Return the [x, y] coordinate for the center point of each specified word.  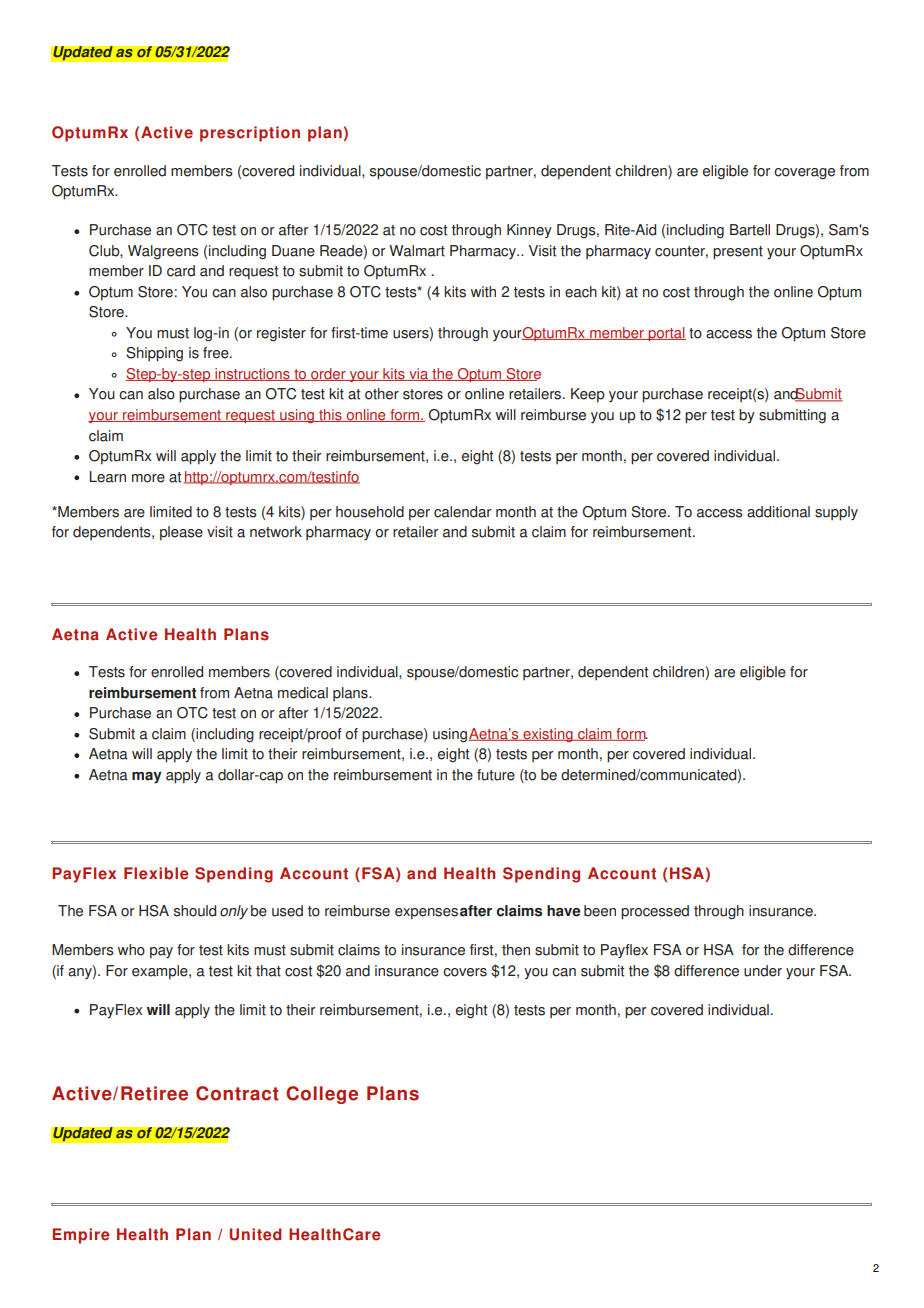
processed [655, 912]
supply [836, 513]
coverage [804, 174]
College [322, 1095]
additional [778, 512]
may [147, 778]
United [255, 1234]
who [131, 950]
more [148, 478]
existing [548, 735]
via [419, 374]
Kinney [529, 231]
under [763, 971]
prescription [250, 134]
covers [465, 972]
